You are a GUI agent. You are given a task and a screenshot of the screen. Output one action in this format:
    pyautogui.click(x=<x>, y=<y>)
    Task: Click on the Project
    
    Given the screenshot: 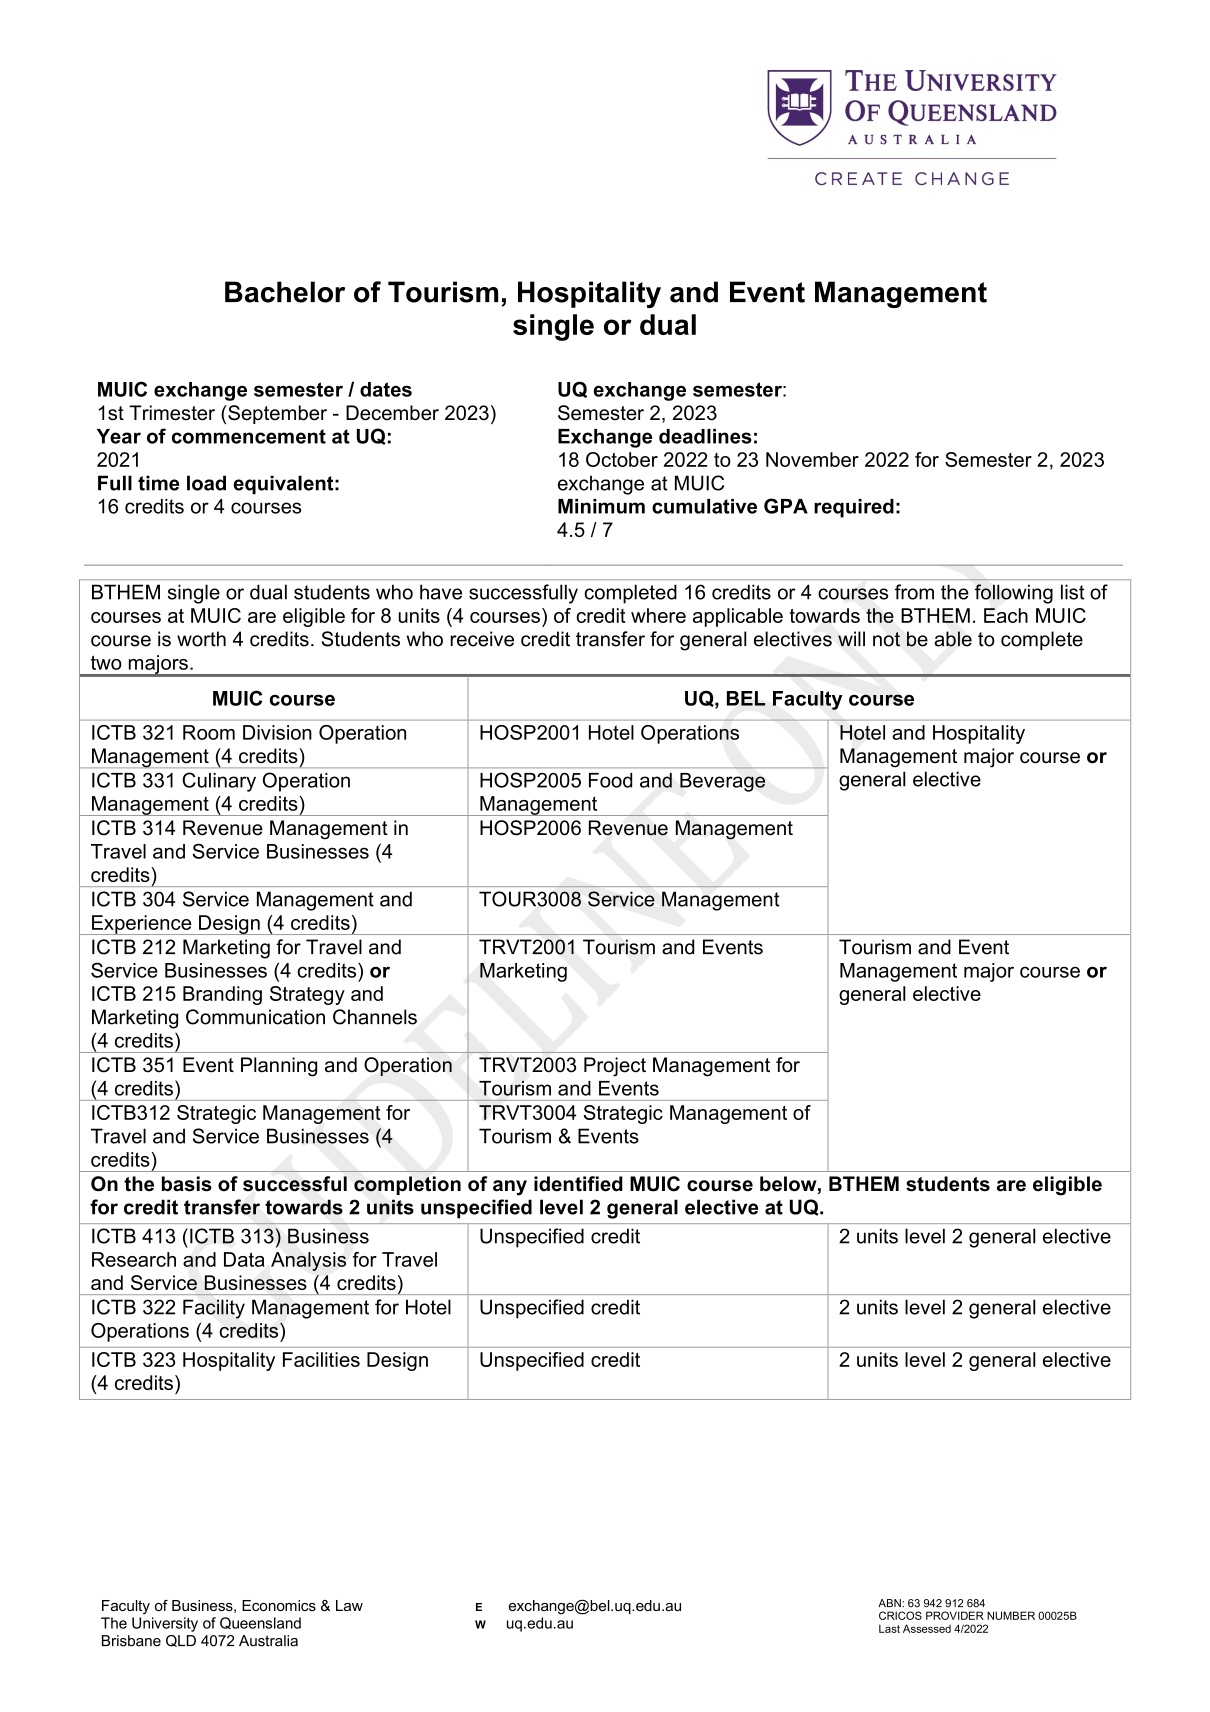 What is the action you would take?
    pyautogui.click(x=615, y=1067)
